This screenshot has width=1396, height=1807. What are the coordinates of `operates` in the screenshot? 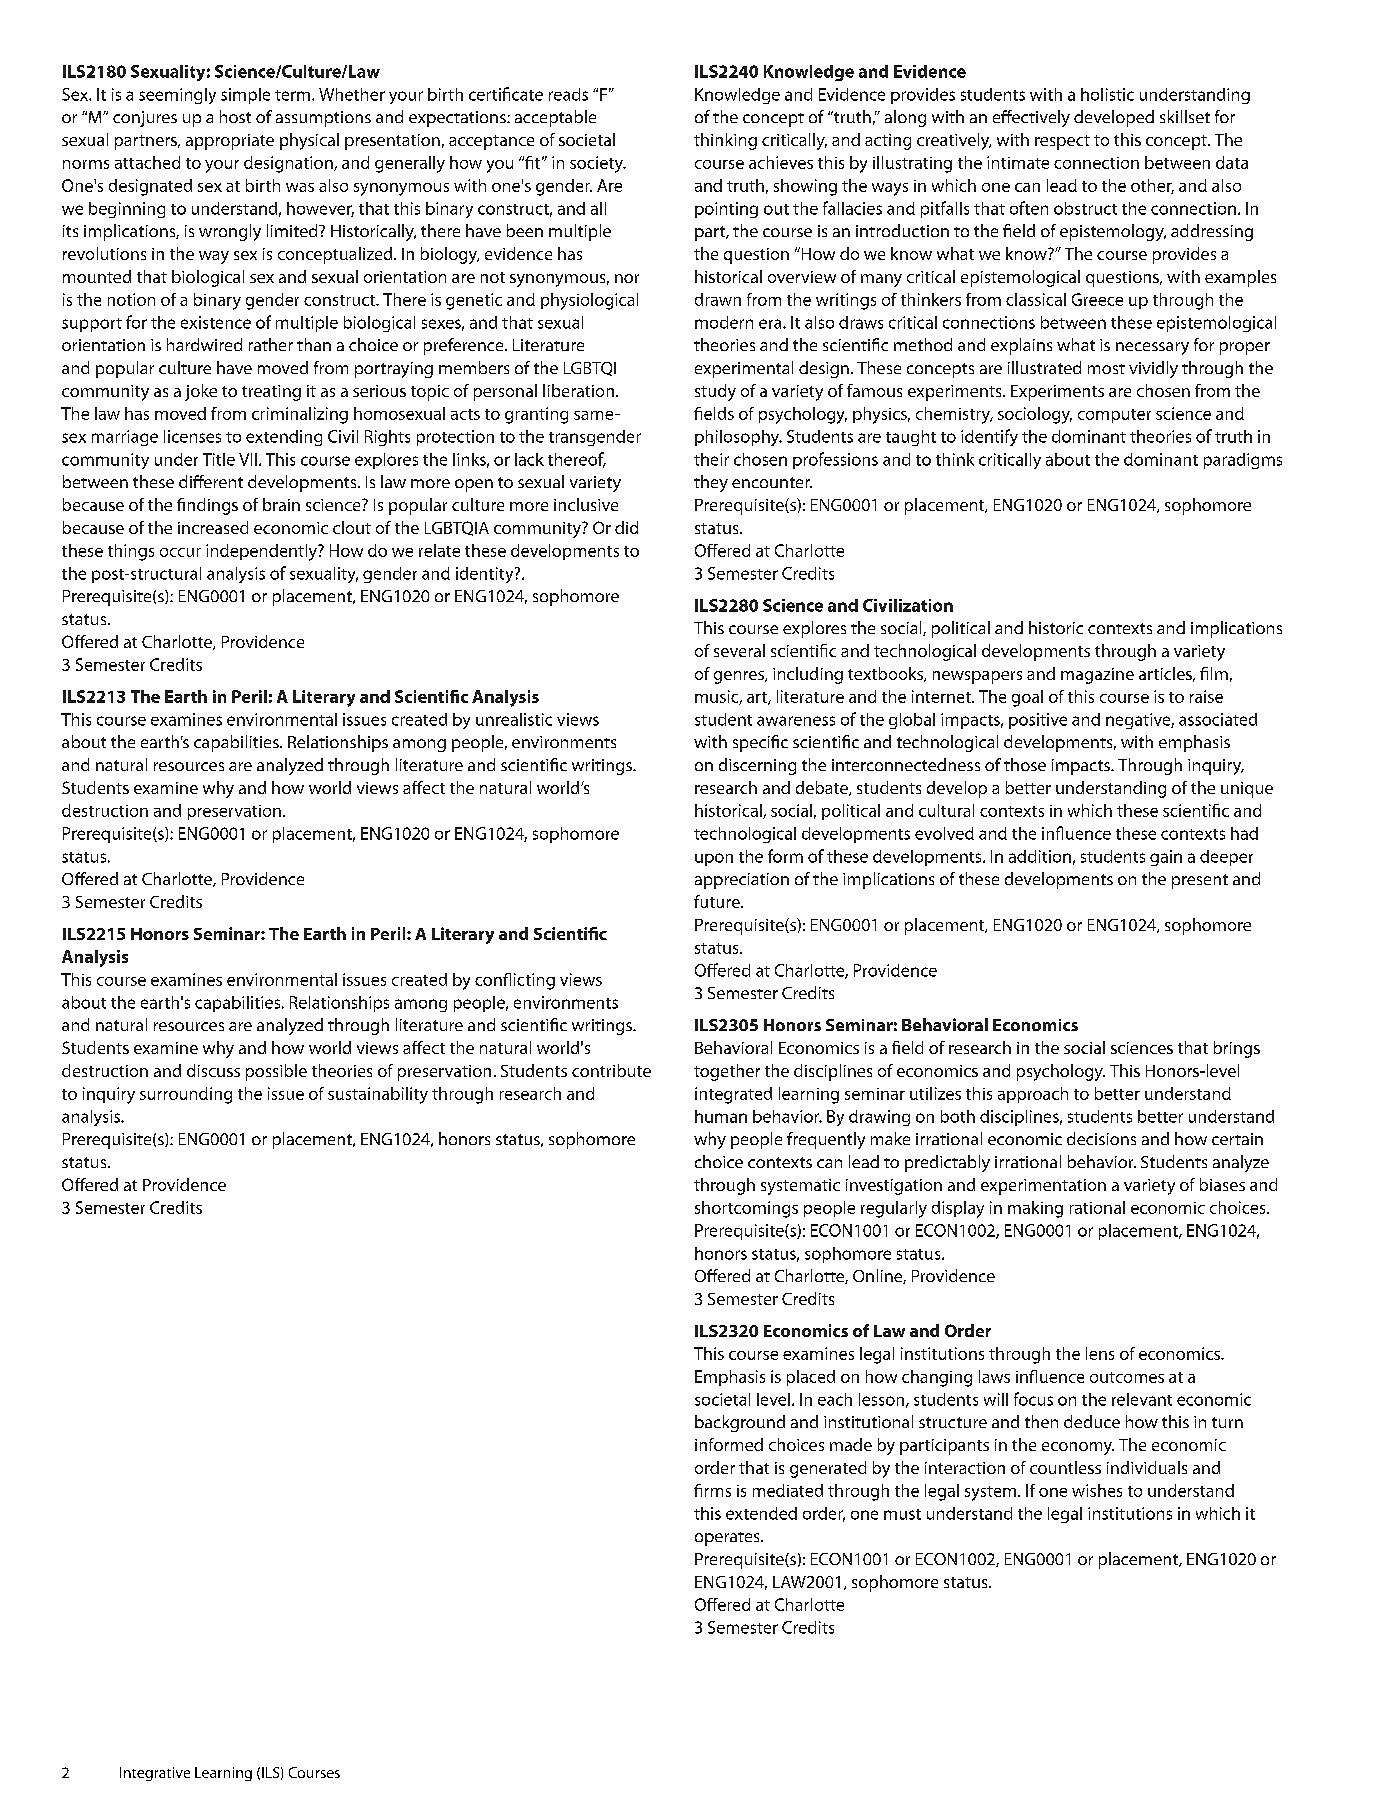 It's located at (728, 1539).
